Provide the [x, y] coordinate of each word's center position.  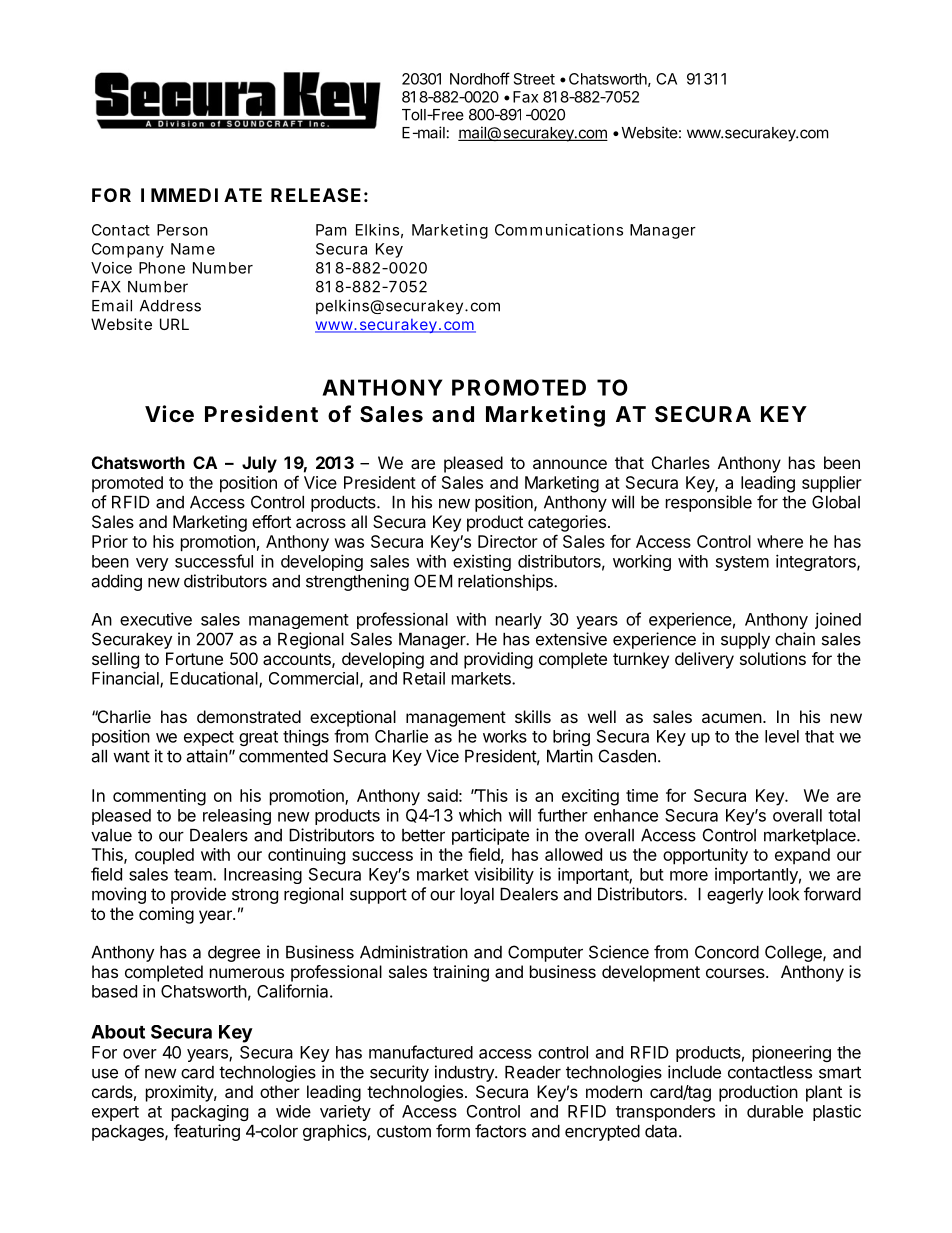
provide [198, 895]
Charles [681, 462]
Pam [331, 230]
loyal [477, 896]
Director [508, 541]
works [505, 736]
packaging [210, 1113]
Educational [215, 679]
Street [534, 79]
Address [170, 306]
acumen [732, 718]
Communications [559, 230]
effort [271, 521]
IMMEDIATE [201, 195]
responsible [709, 503]
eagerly [735, 896]
